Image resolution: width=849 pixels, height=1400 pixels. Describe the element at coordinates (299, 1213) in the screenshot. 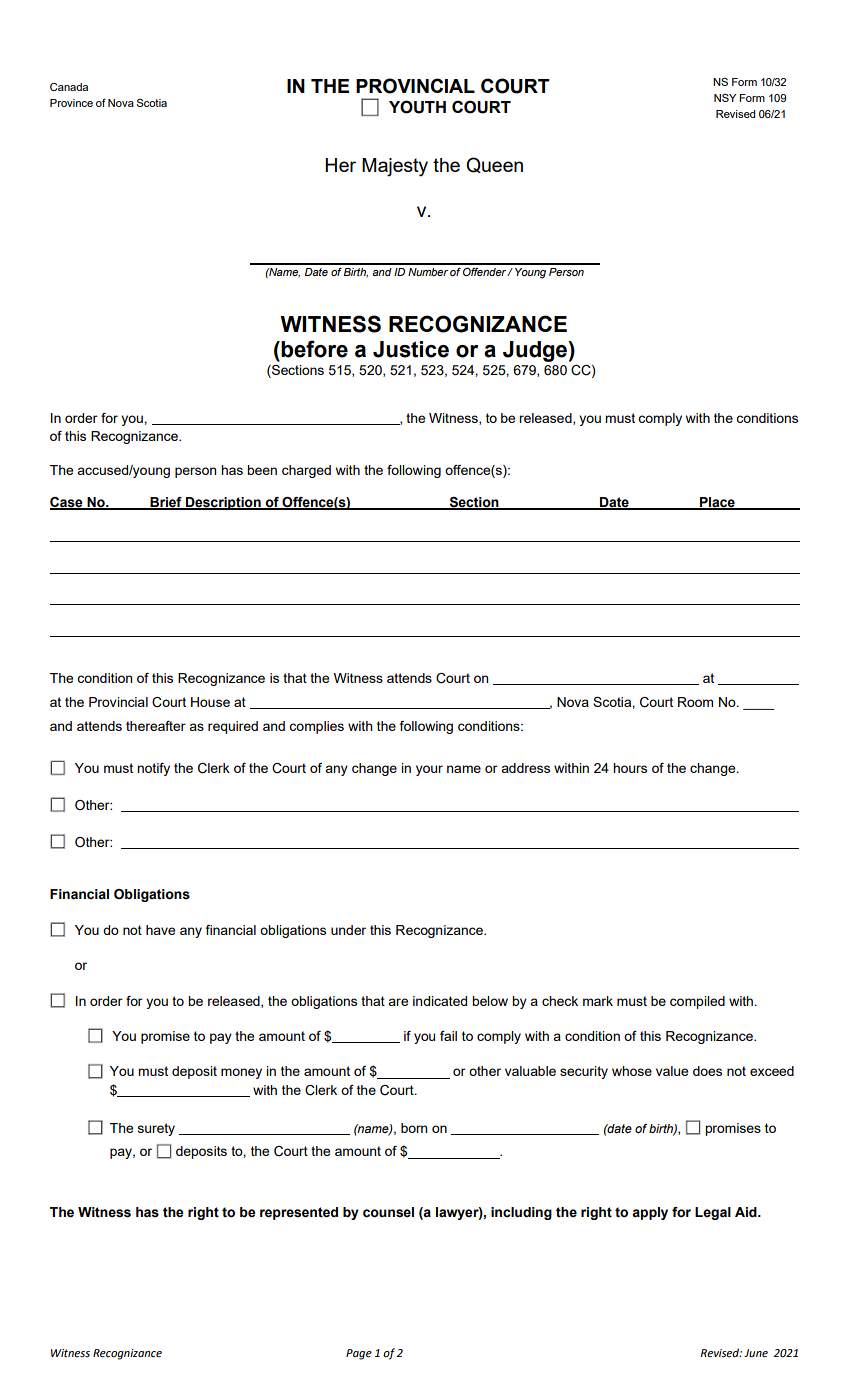

I see `represented` at that location.
